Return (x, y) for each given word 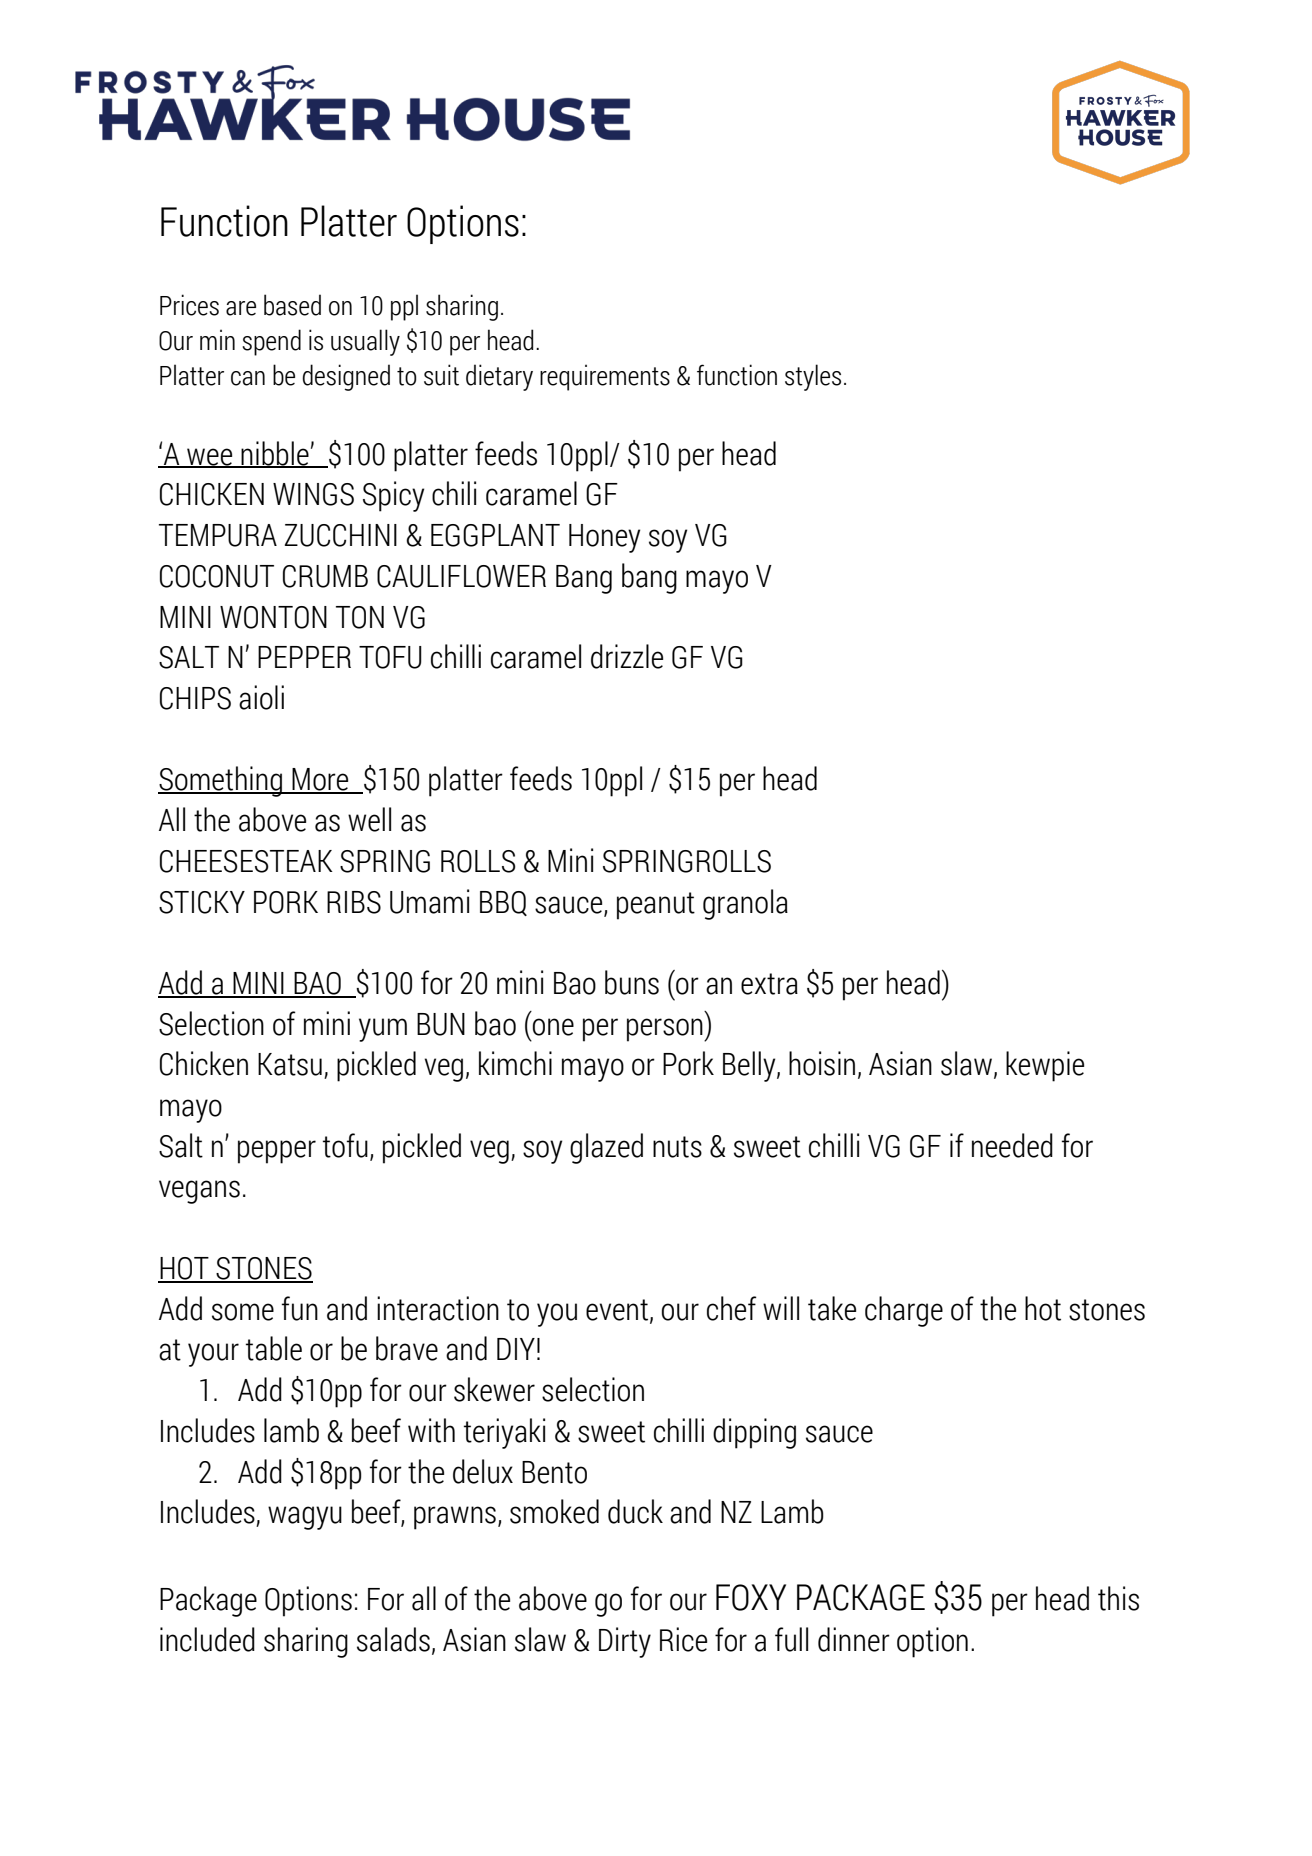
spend (271, 342)
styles (813, 377)
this (1118, 1598)
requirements (605, 377)
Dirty (625, 1642)
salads (393, 1639)
